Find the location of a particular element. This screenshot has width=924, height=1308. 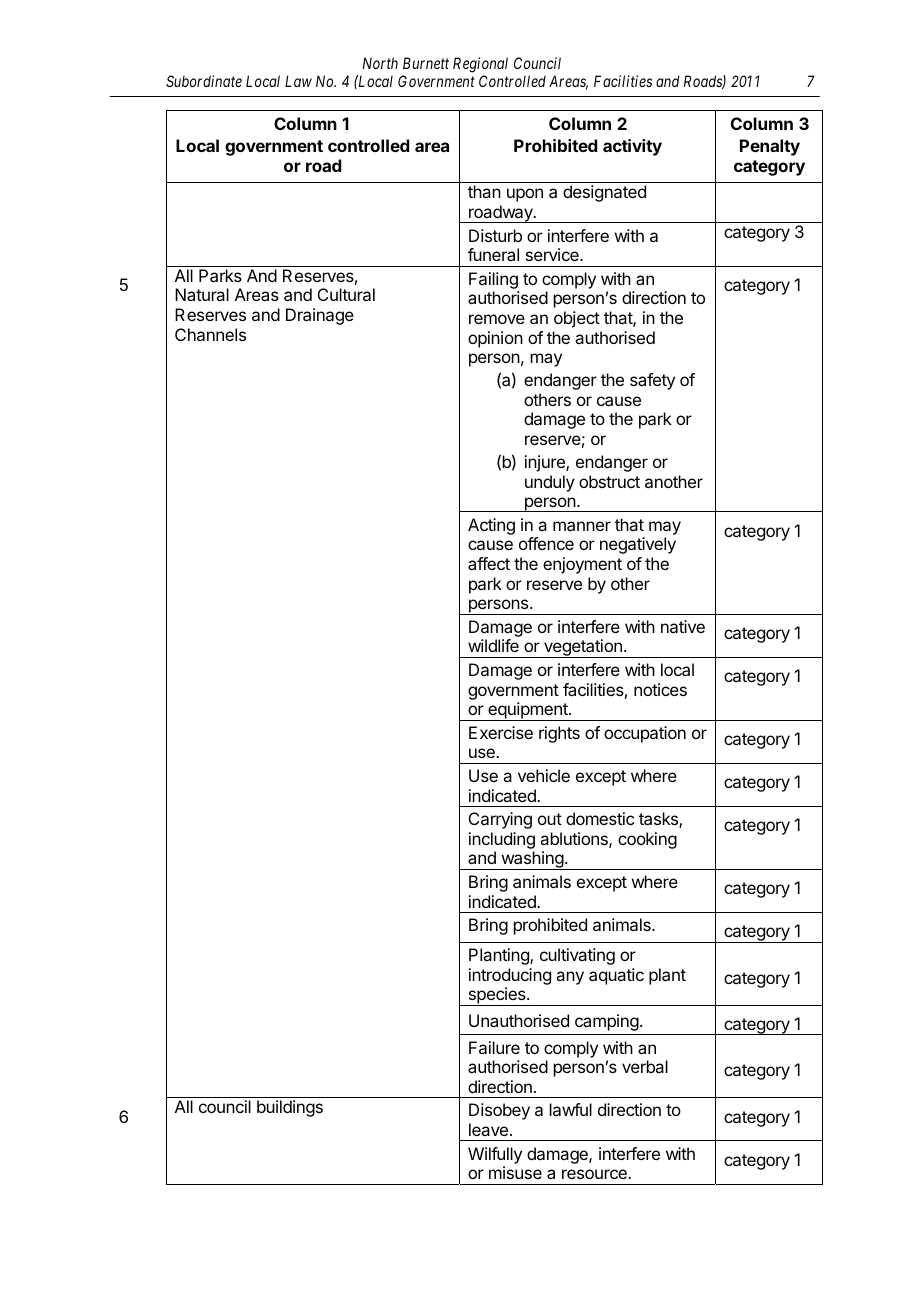

Acting is located at coordinates (491, 526).
